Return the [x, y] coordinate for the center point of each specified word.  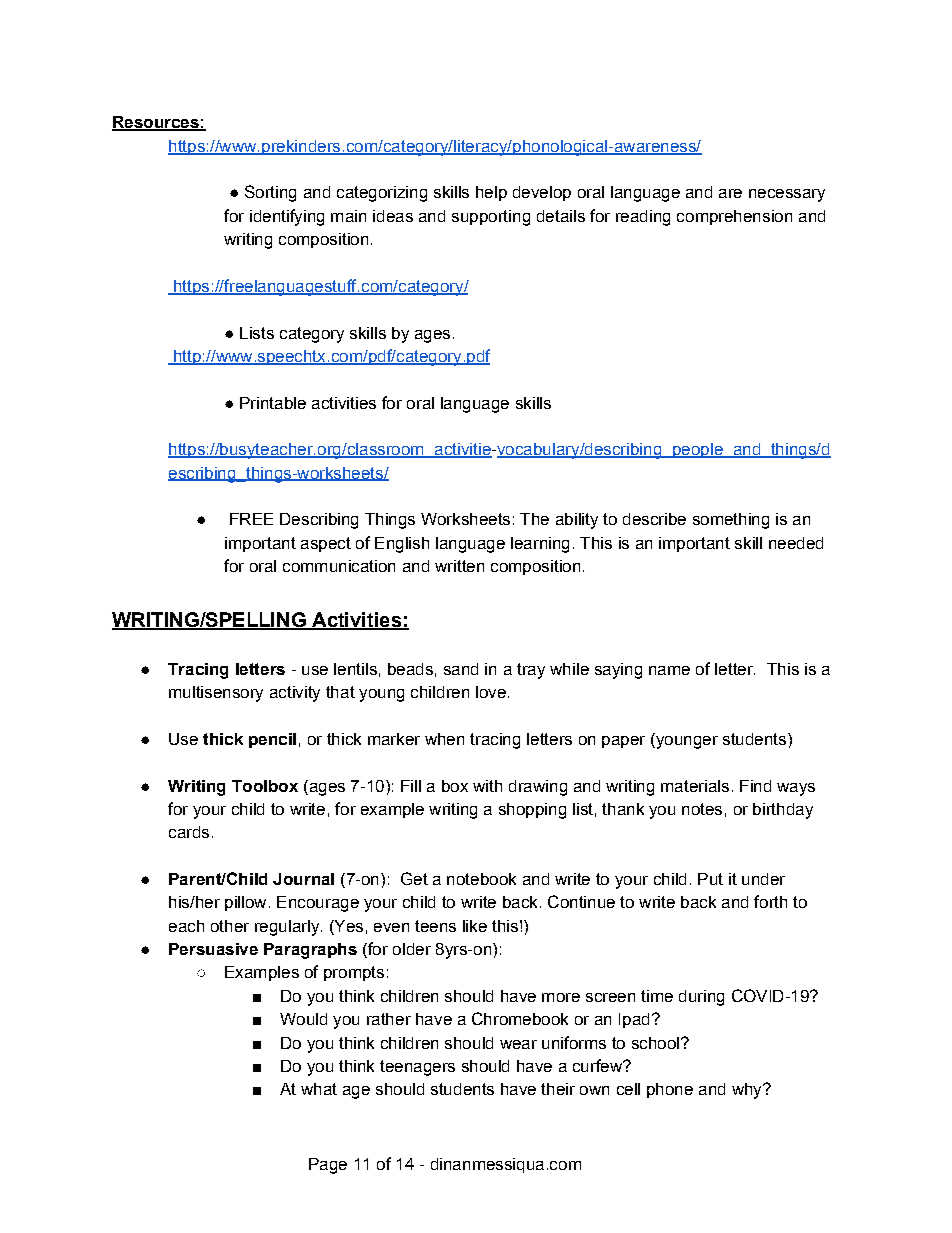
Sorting [270, 193]
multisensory [216, 694]
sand [461, 669]
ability [577, 521]
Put [710, 879]
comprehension [734, 217]
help [491, 193]
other [230, 926]
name [669, 670]
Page [328, 1166]
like [475, 926]
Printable [273, 403]
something [731, 521]
